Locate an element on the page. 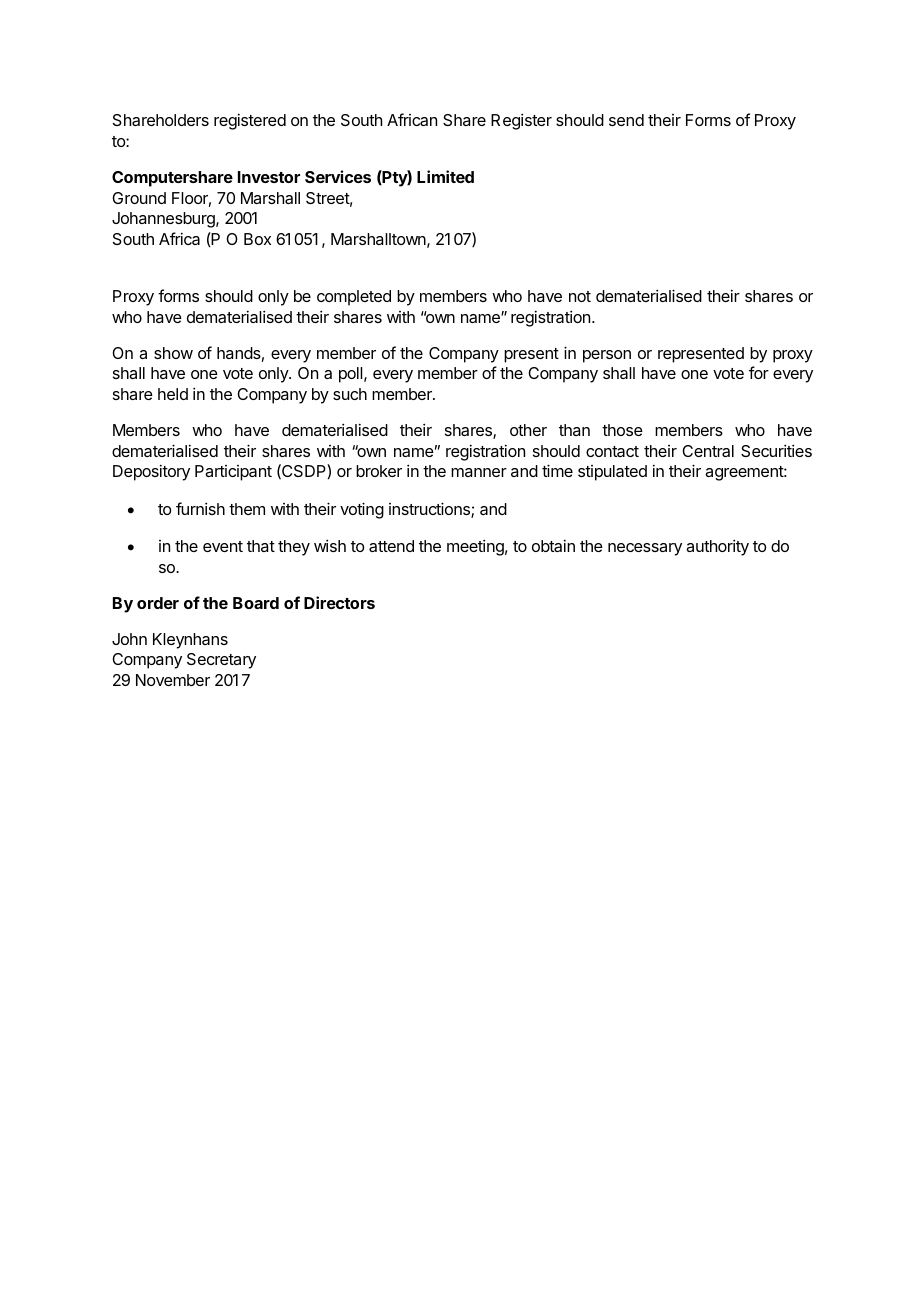  Participant is located at coordinates (233, 473).
